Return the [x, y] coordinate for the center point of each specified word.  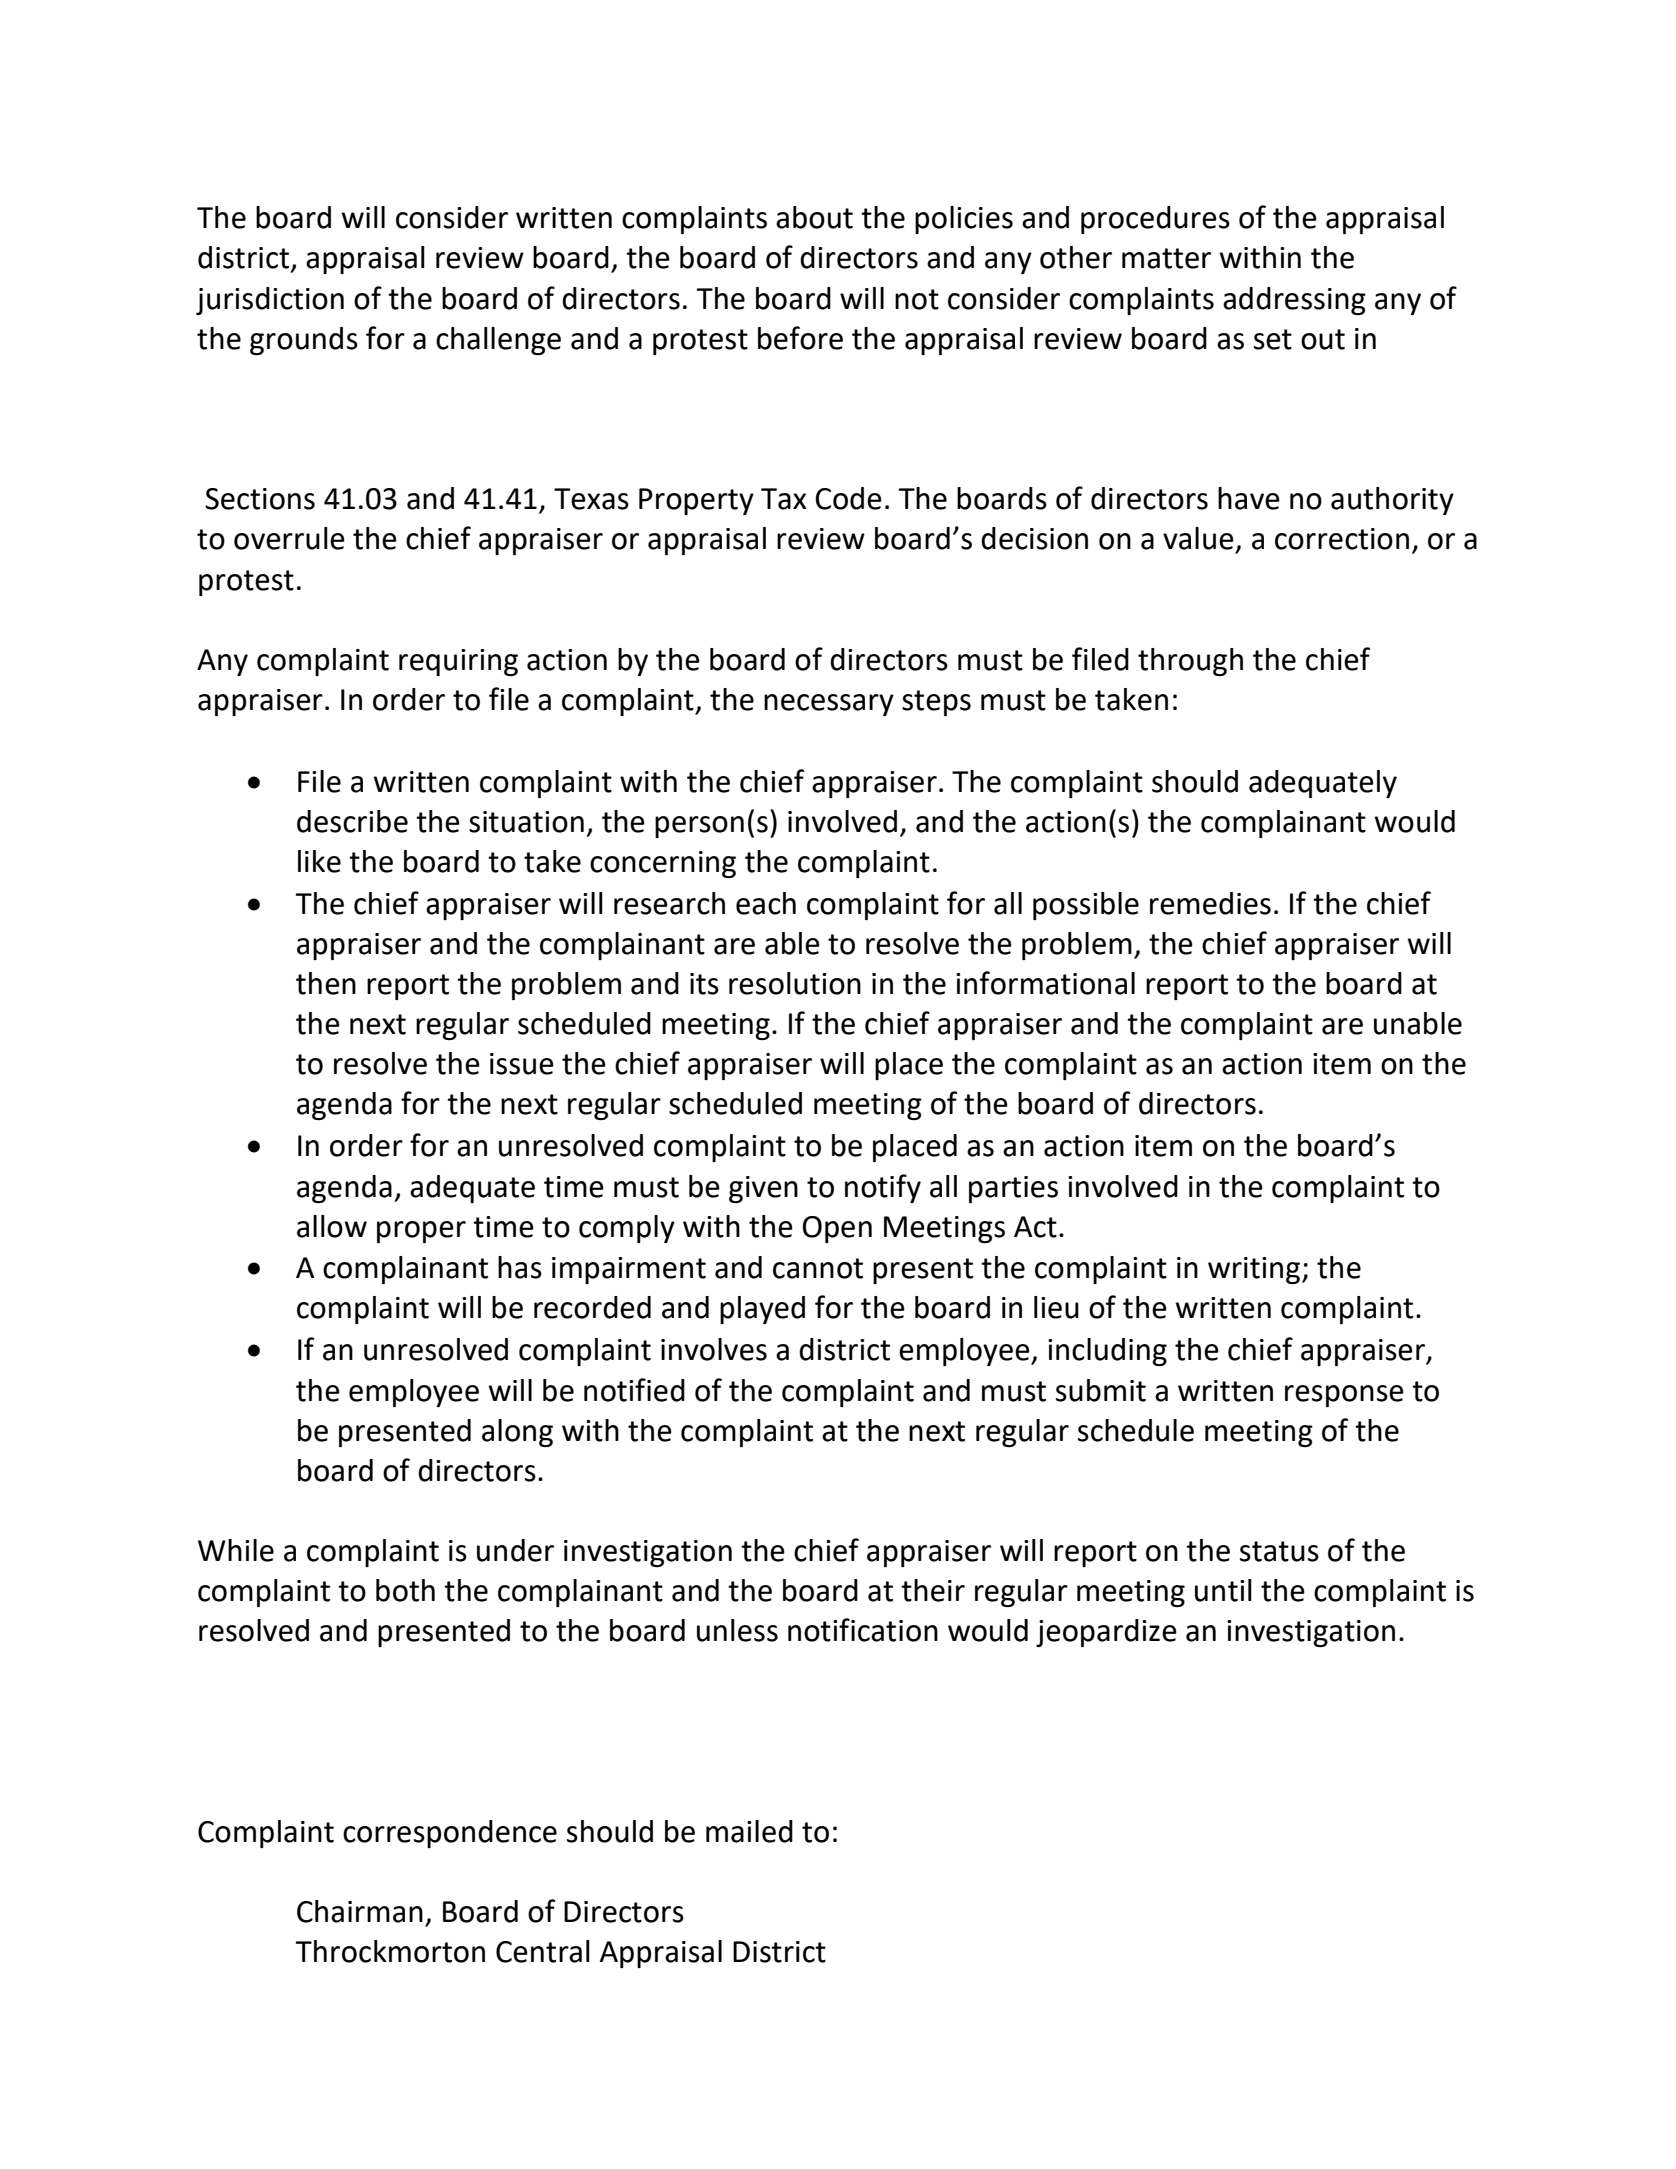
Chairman [360, 1911]
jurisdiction [270, 301]
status [1279, 1551]
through [1190, 662]
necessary [829, 705]
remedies [1210, 903]
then [326, 983]
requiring [458, 662]
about [814, 217]
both [405, 1590]
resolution [795, 983]
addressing [1294, 301]
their [933, 1590]
